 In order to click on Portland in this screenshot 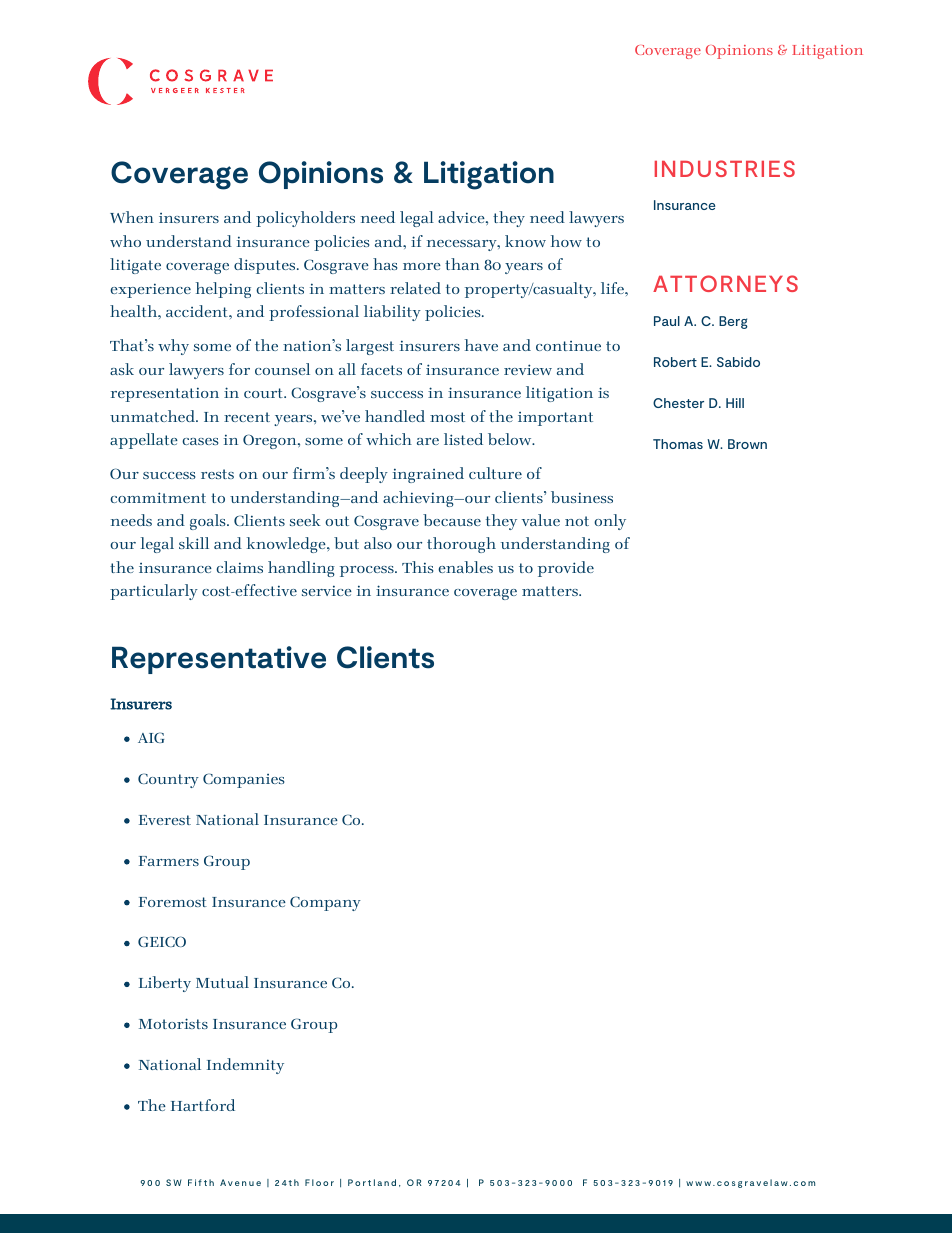, I will do `click(372, 1182)`.
